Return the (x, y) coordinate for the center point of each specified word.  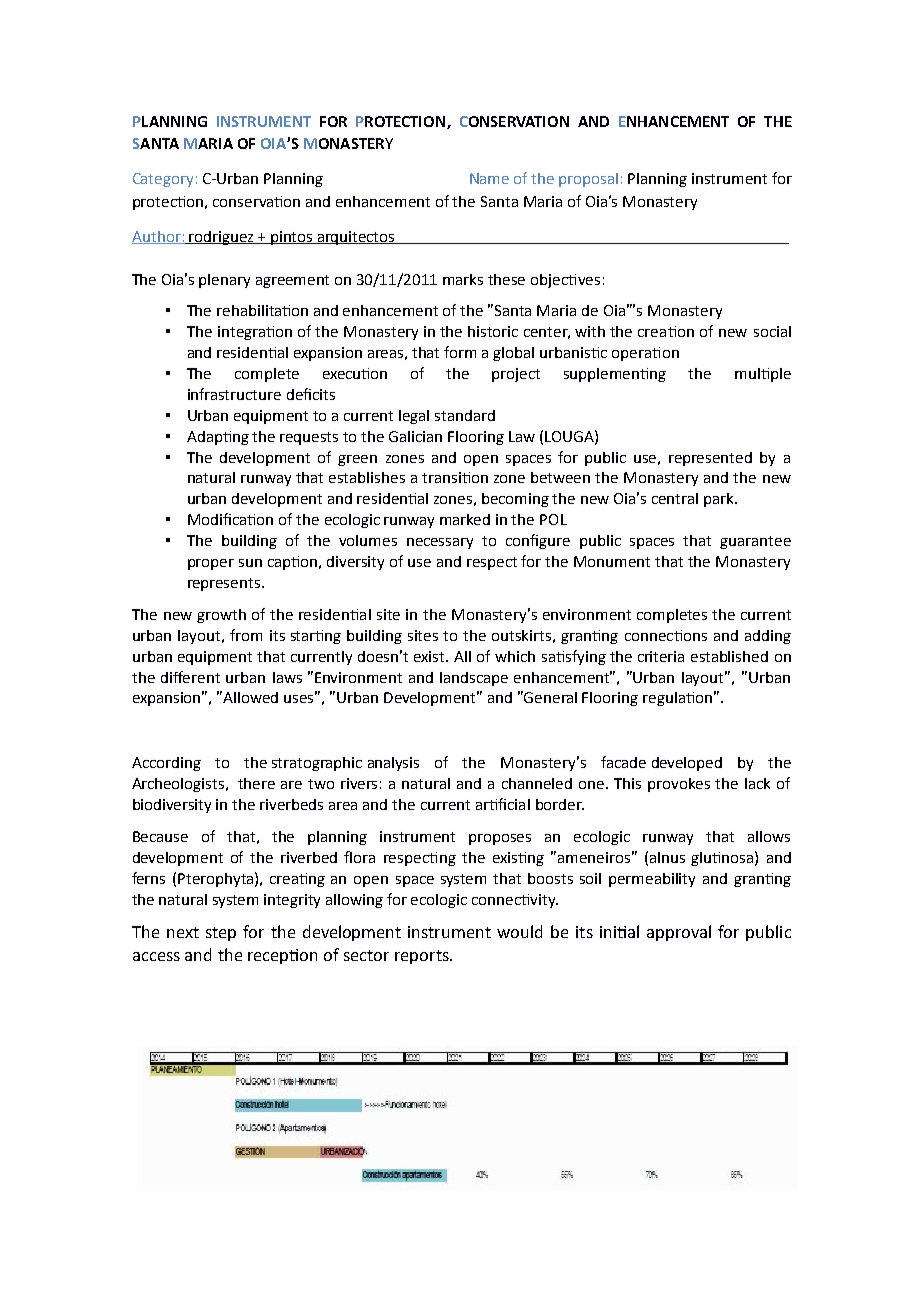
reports (423, 957)
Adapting (218, 438)
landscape (474, 679)
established (729, 656)
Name (489, 178)
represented (710, 459)
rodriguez (222, 238)
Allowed (250, 697)
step (221, 934)
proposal (588, 180)
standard (465, 415)
